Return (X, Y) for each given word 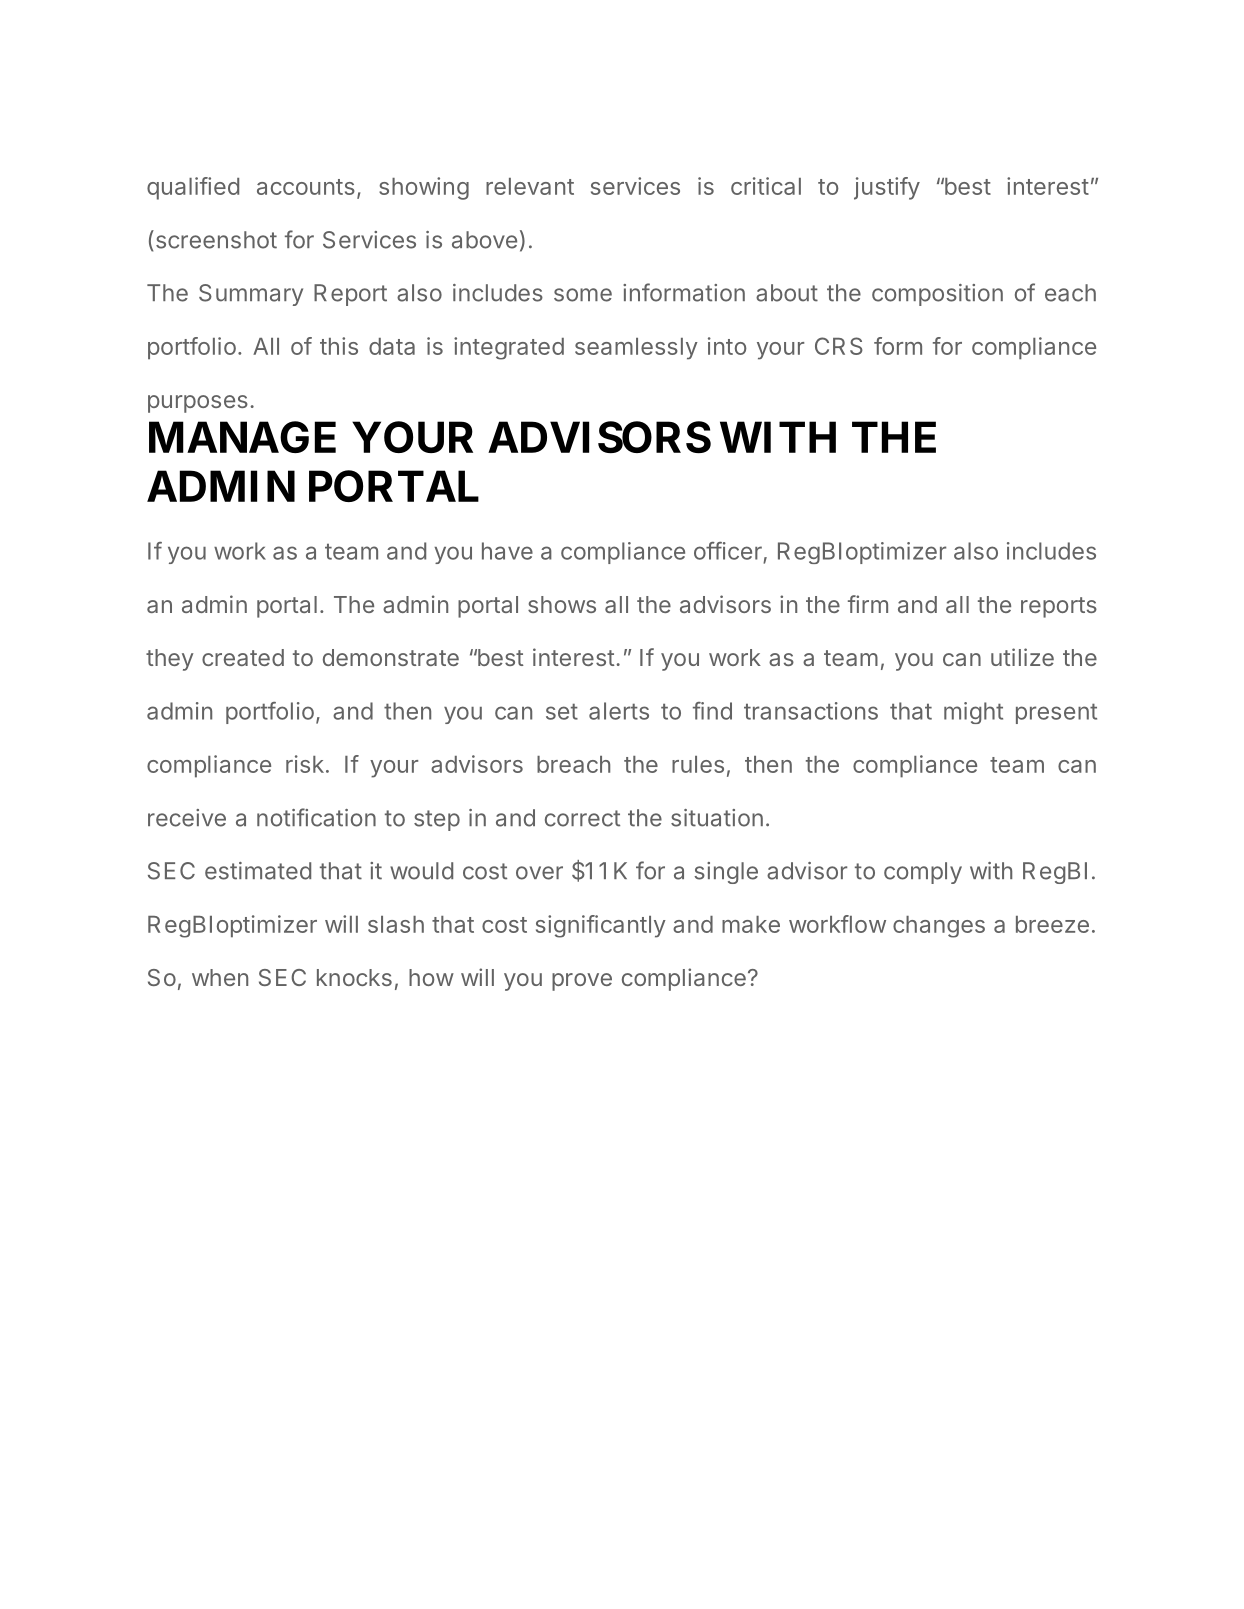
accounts (306, 187)
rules (698, 764)
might (973, 713)
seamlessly (636, 349)
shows (562, 604)
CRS (839, 346)
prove (582, 982)
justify (887, 188)
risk (305, 764)
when (220, 977)
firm (868, 604)
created (243, 657)
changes (939, 927)
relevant (530, 186)
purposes (198, 404)
